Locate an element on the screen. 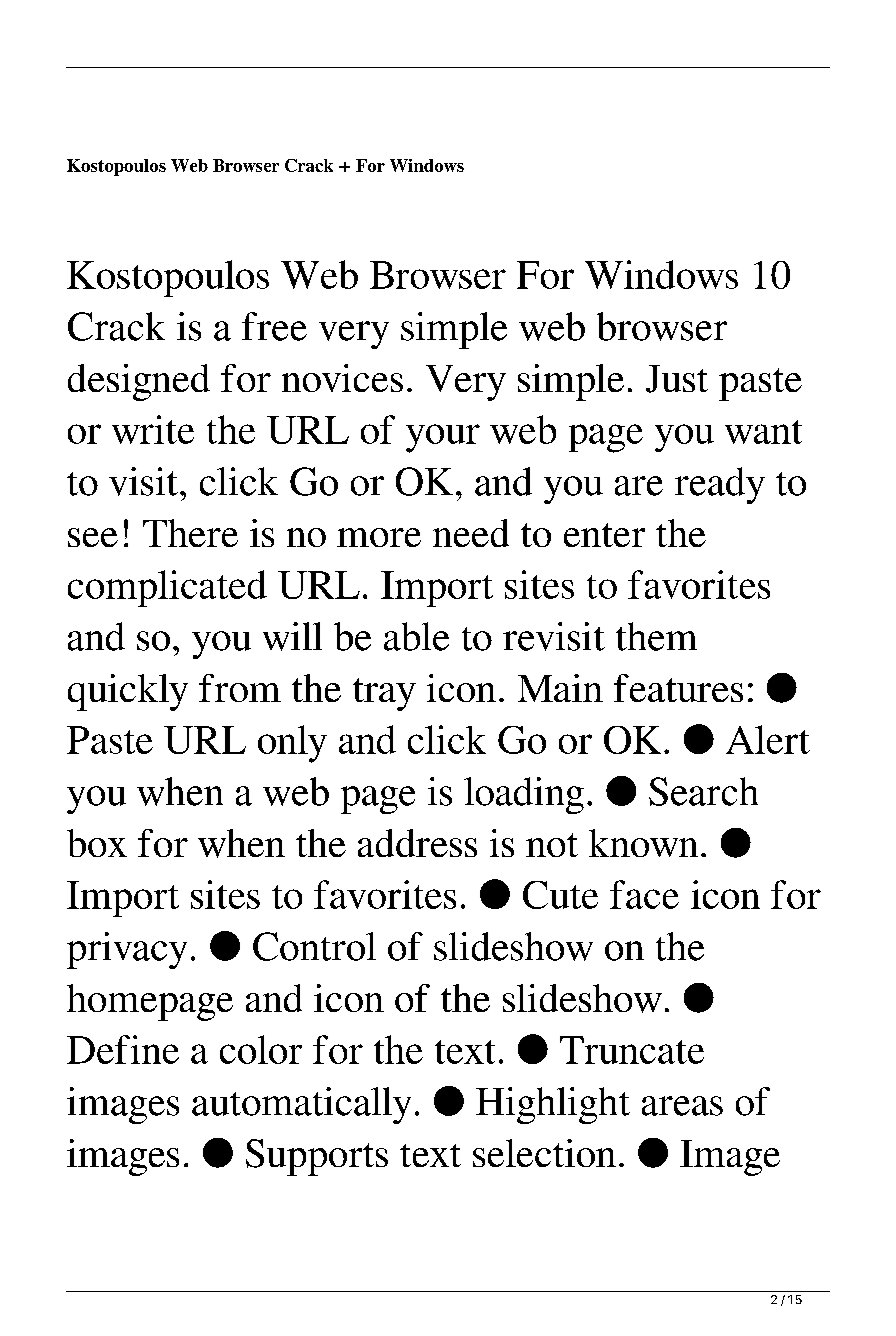 This screenshot has width=896, height=1336. selection is located at coordinates (544, 1153).
